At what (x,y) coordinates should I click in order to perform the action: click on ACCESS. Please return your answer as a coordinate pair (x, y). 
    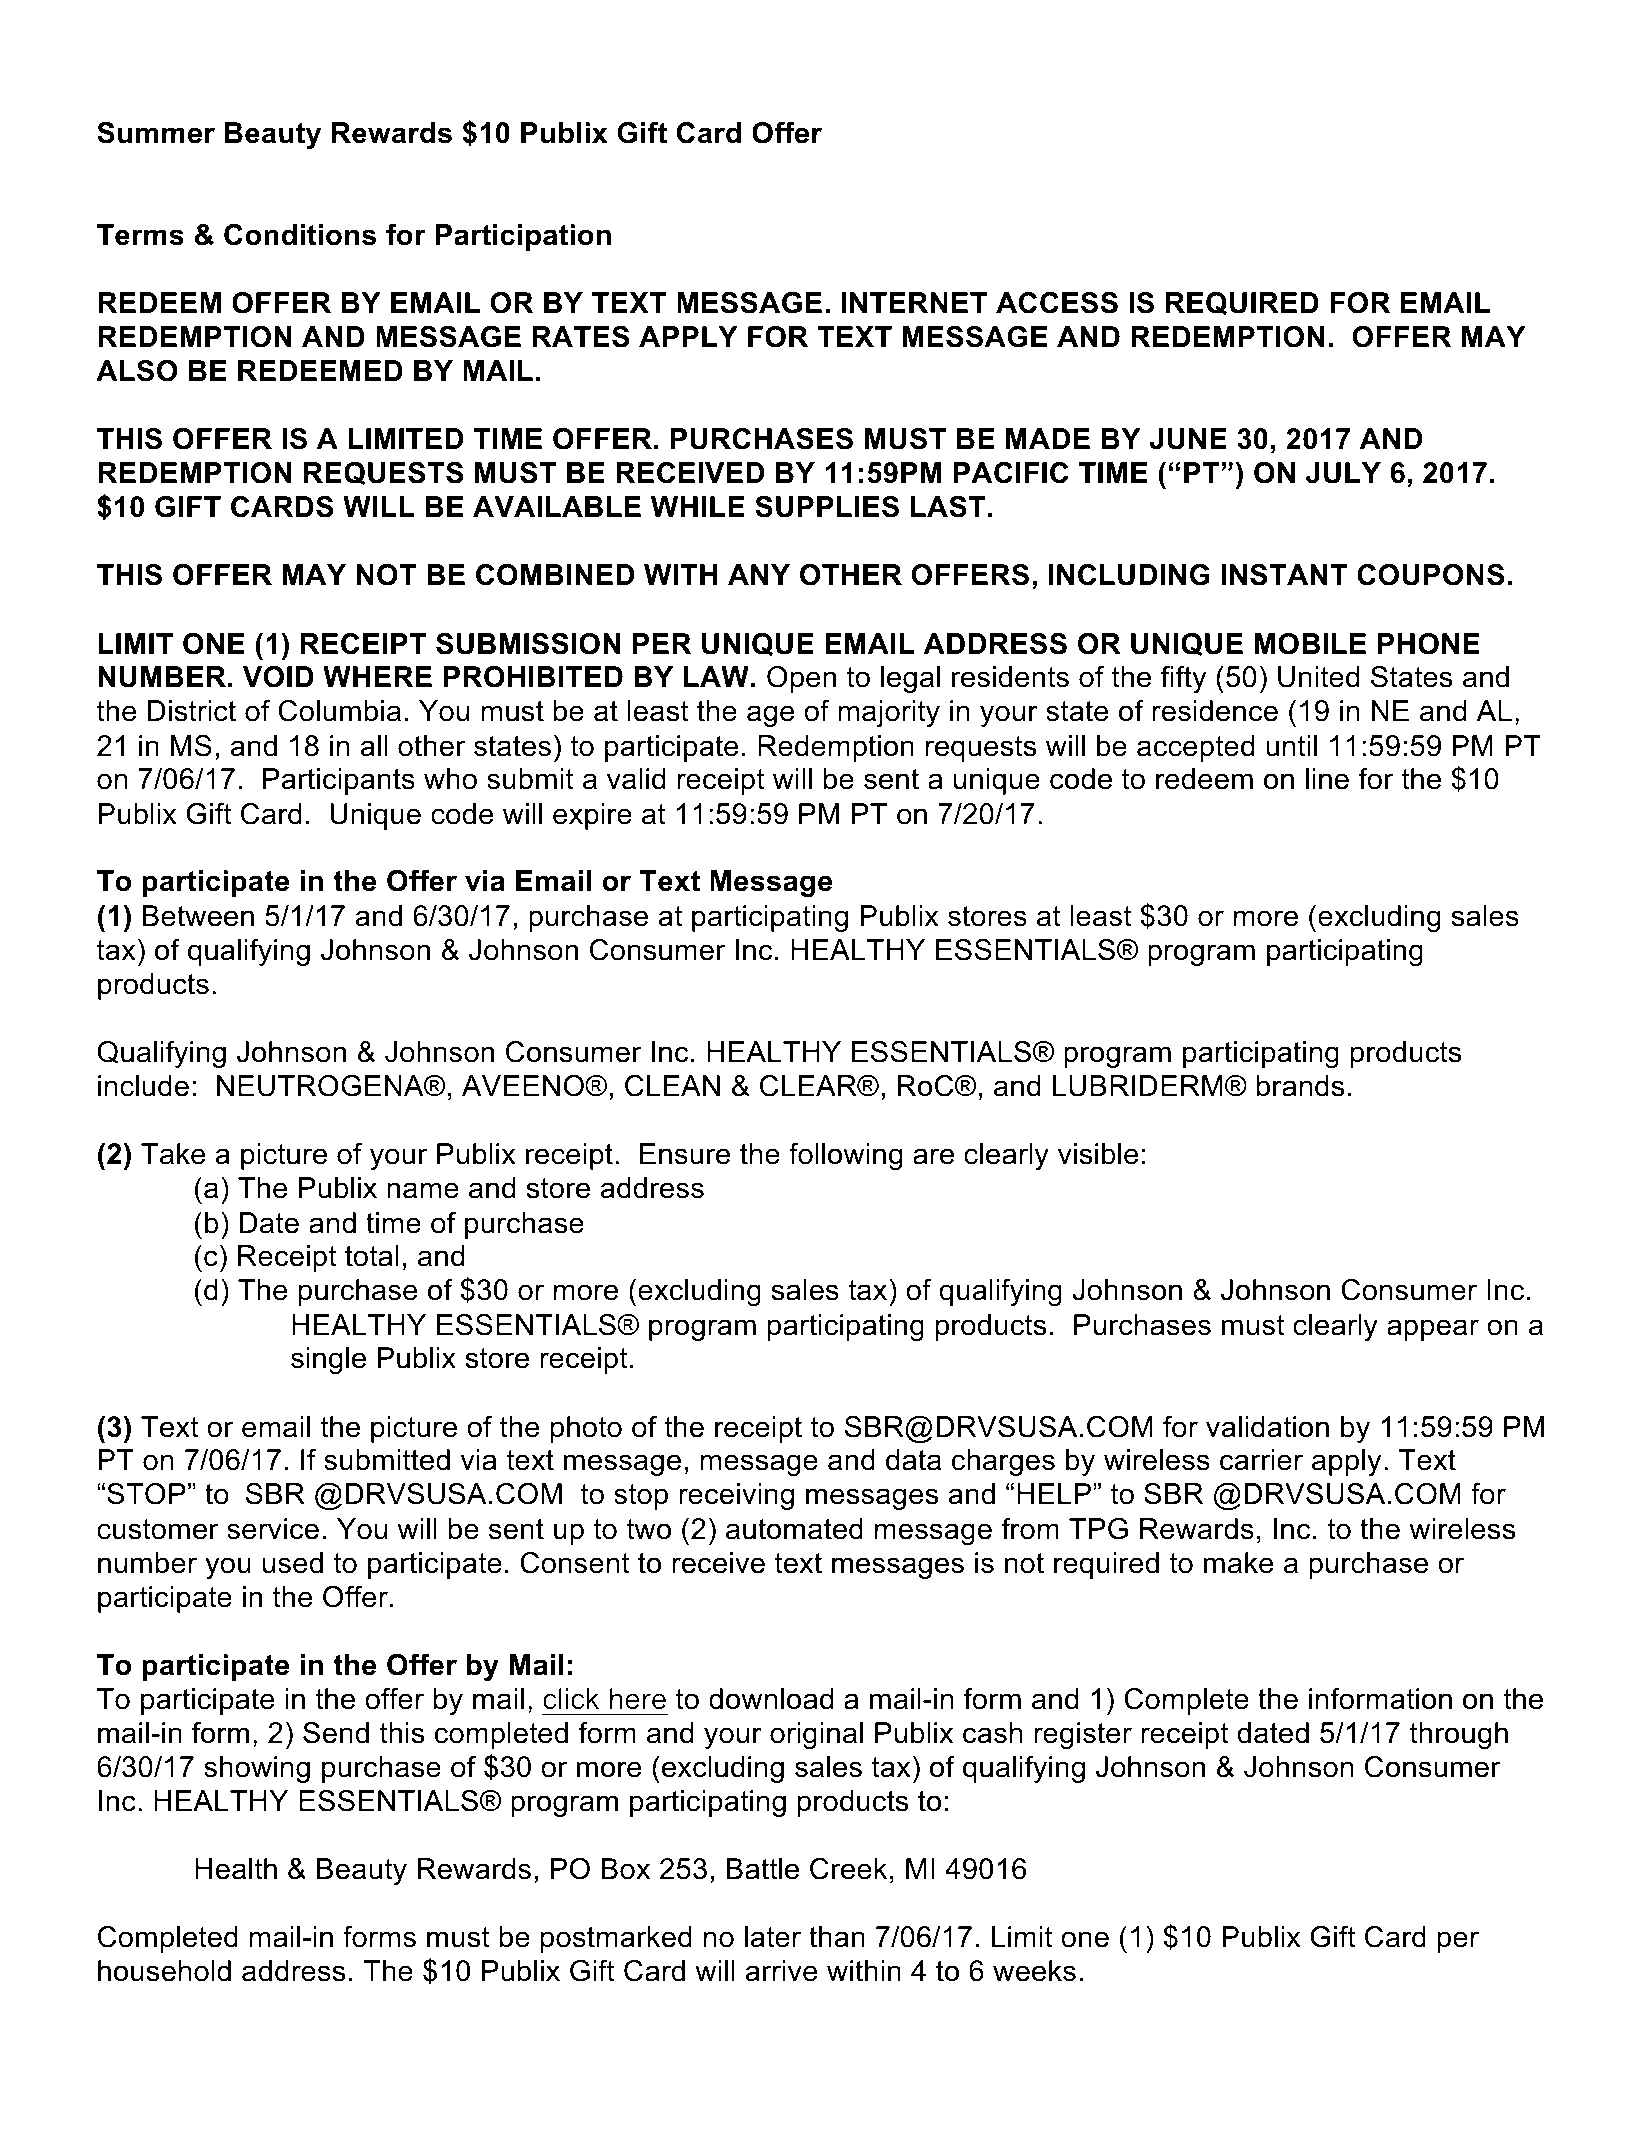
    Looking at the image, I should click on (1057, 303).
